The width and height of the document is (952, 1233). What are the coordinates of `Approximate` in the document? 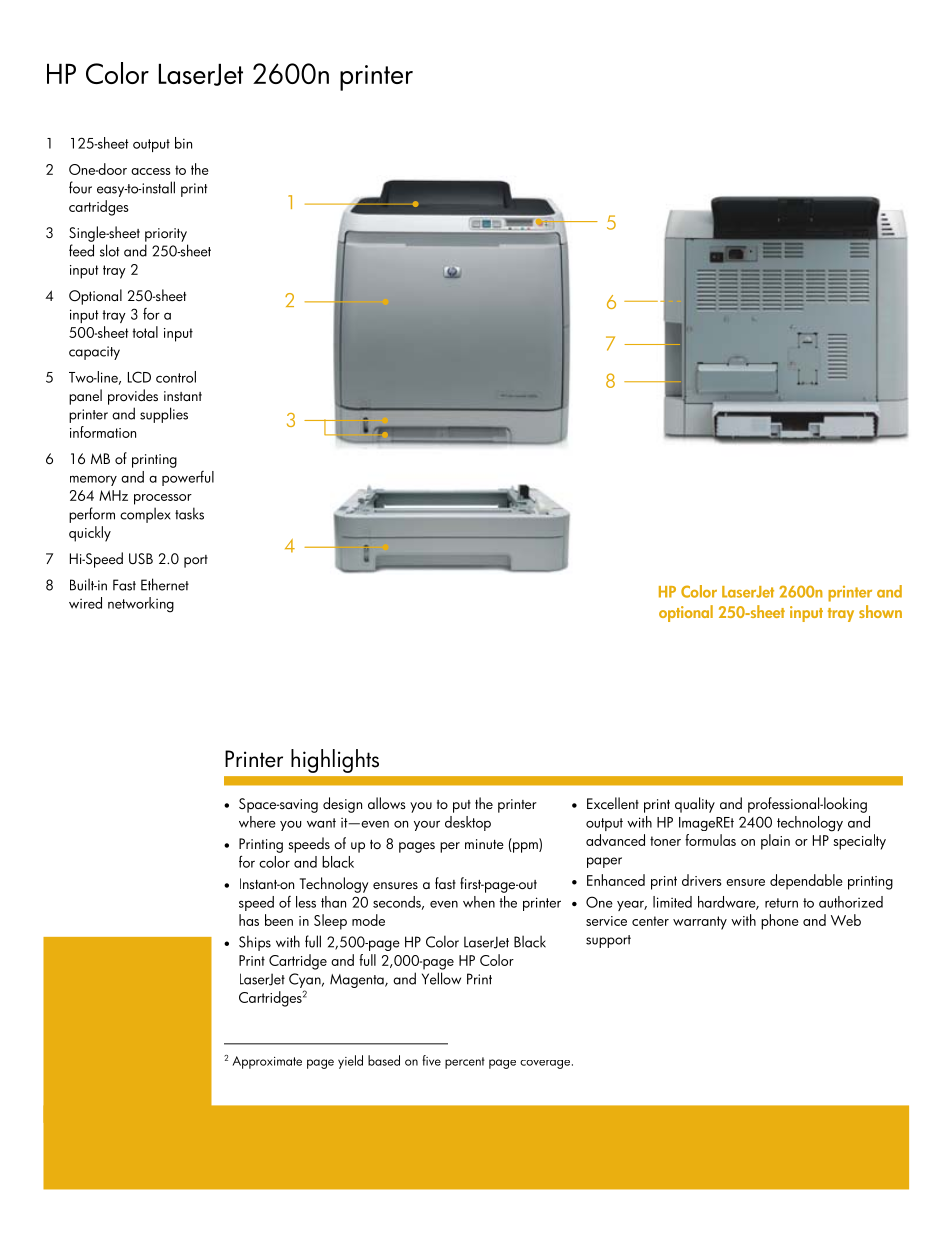 It's located at (267, 1062).
